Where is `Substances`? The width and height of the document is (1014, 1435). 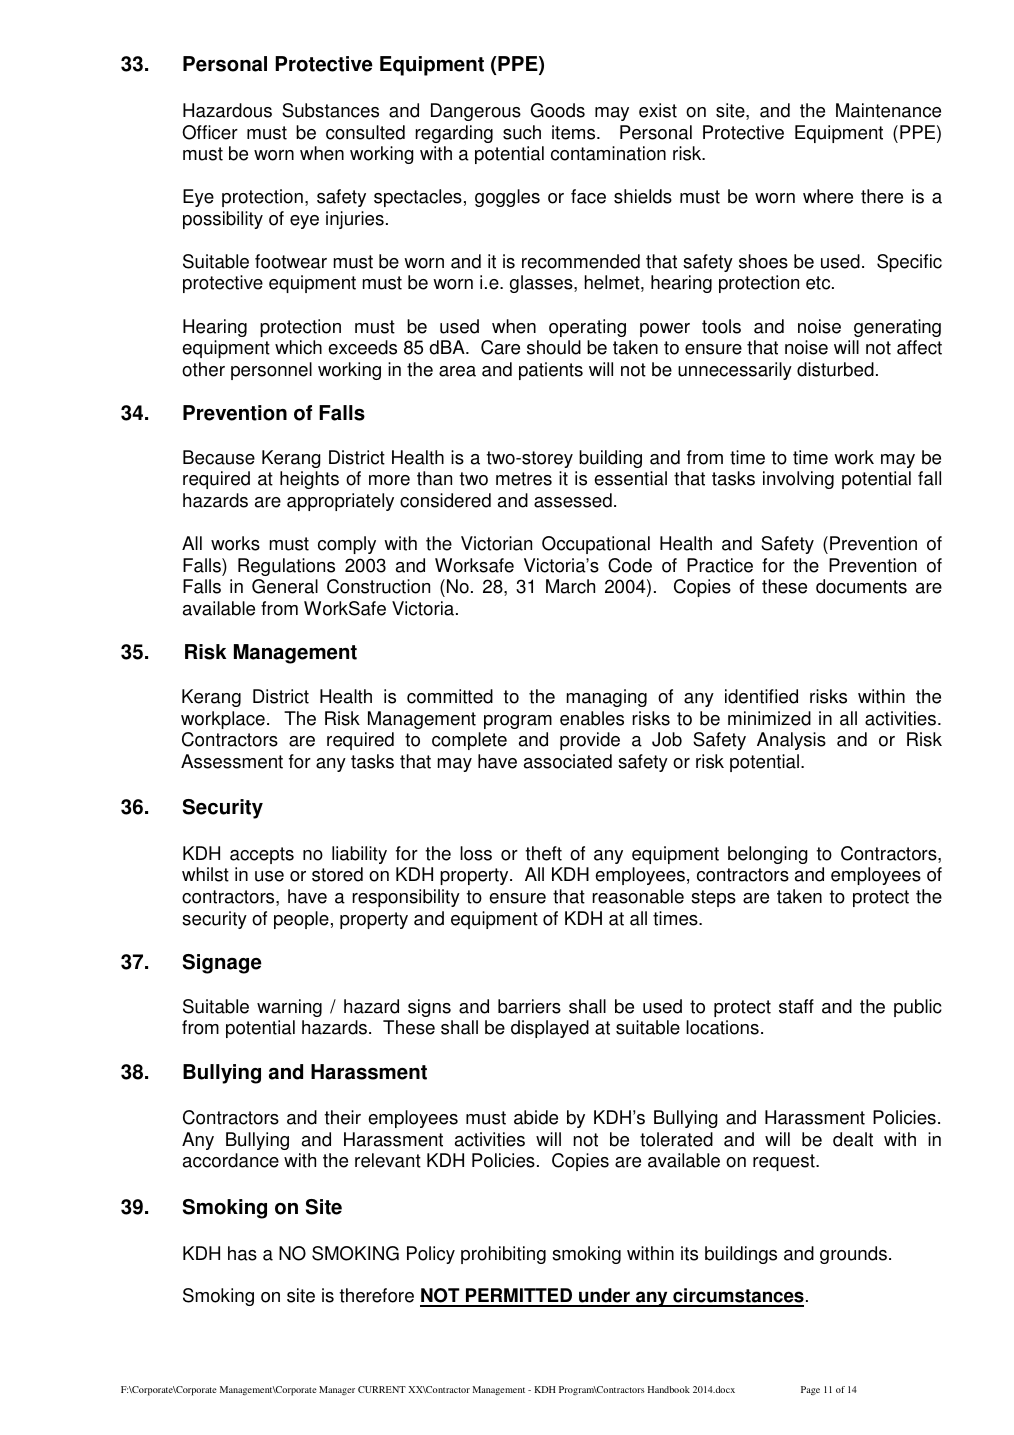
Substances is located at coordinates (330, 110).
